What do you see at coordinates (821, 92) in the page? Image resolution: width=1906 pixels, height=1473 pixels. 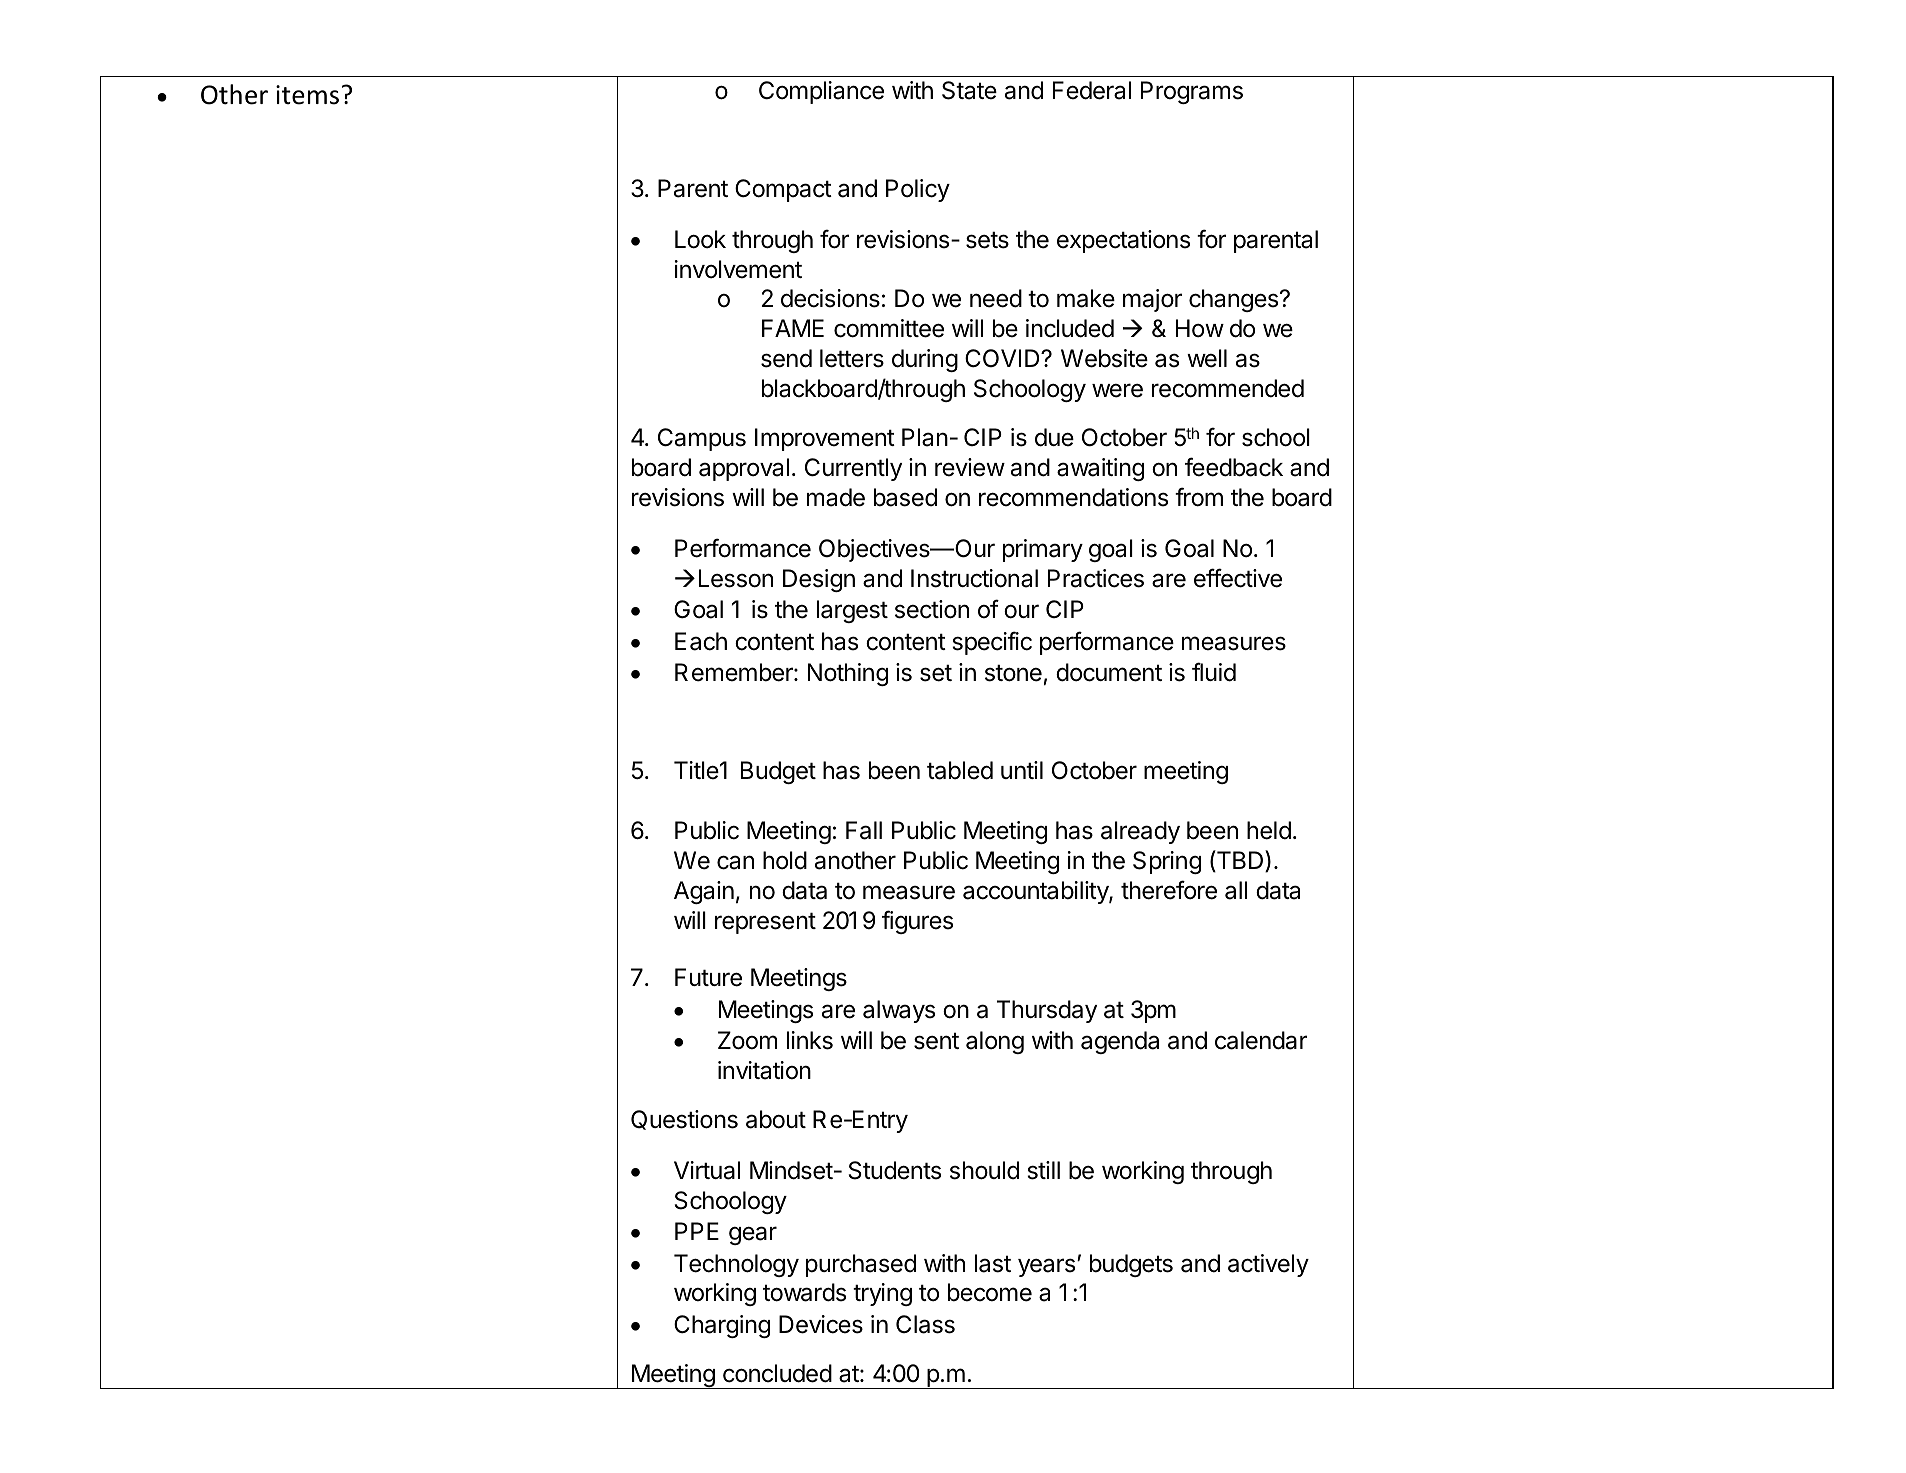 I see `Compliance` at bounding box center [821, 92].
